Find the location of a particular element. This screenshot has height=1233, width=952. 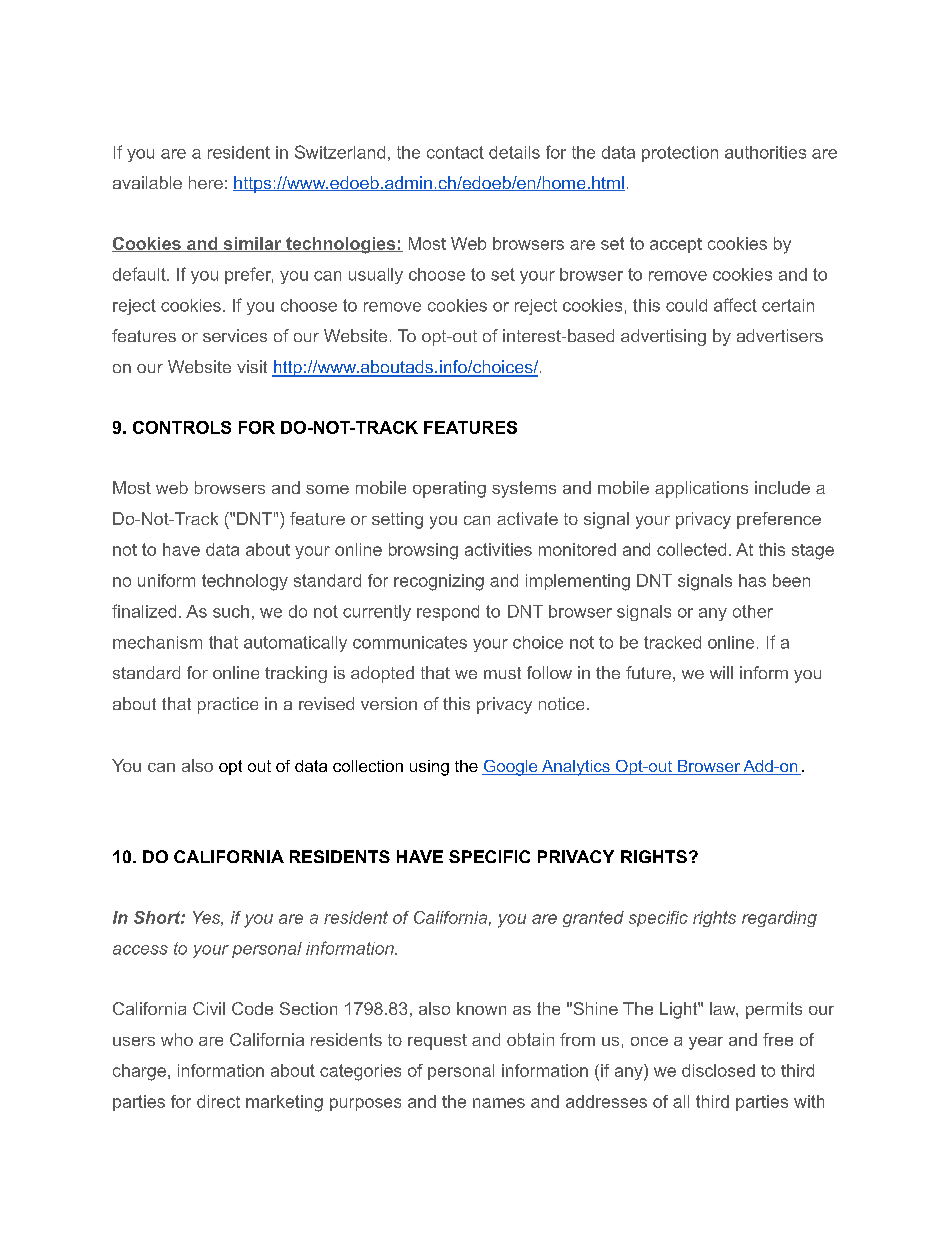

authorities is located at coordinates (765, 152).
